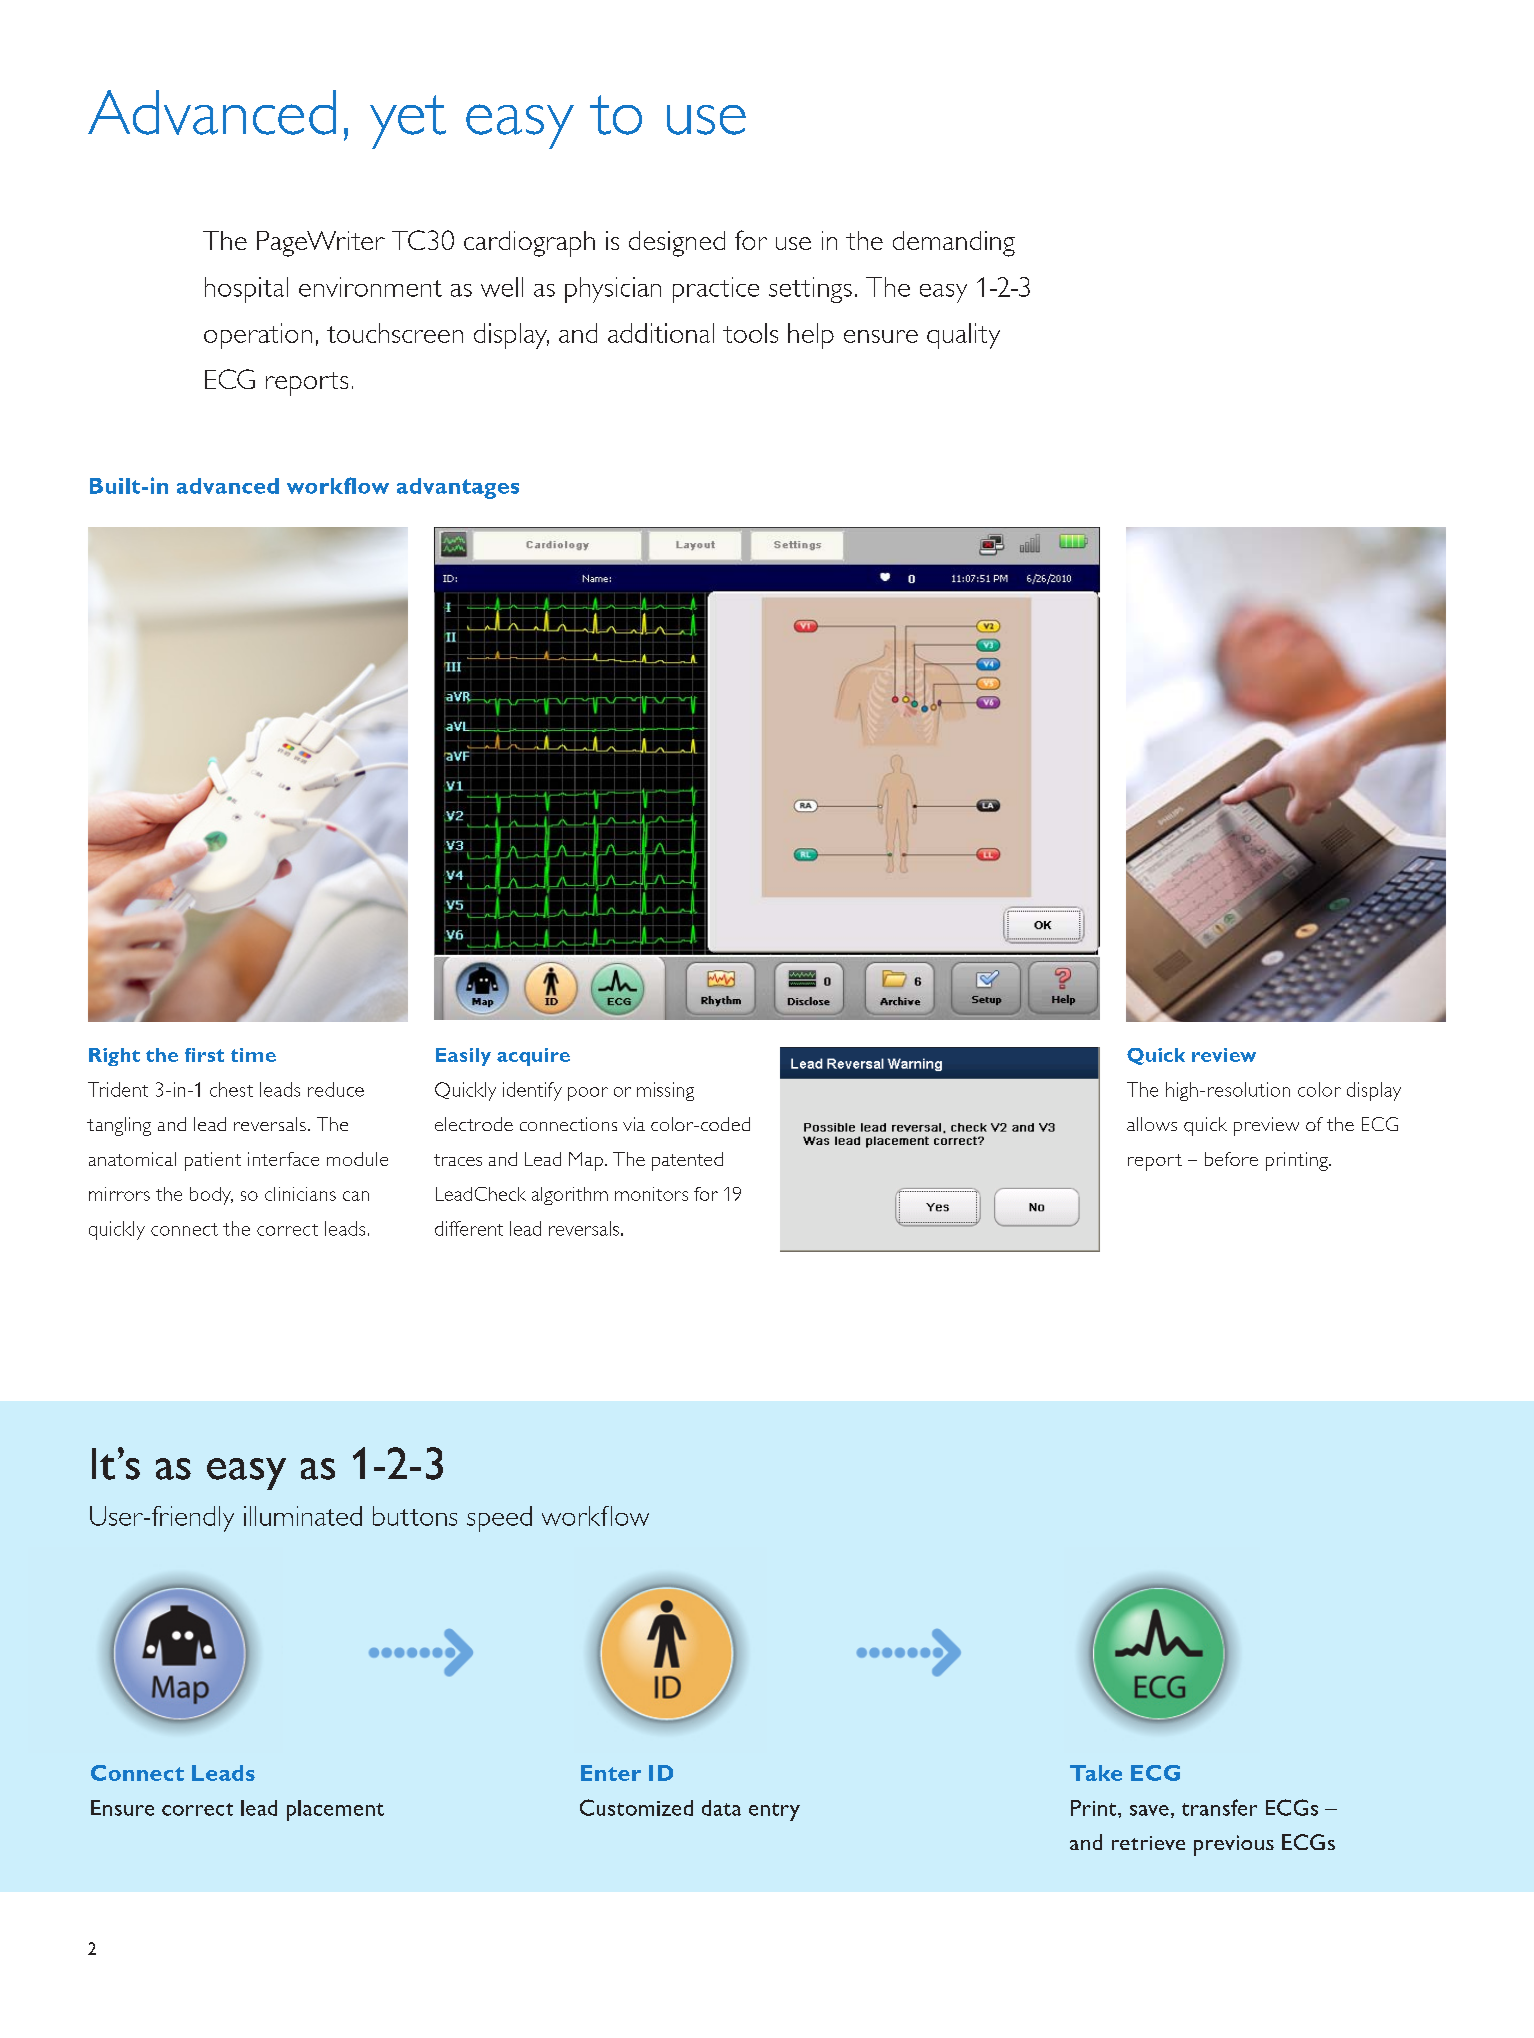 This document has height=2038, width=1534. What do you see at coordinates (335, 1810) in the document?
I see `placement` at bounding box center [335, 1810].
